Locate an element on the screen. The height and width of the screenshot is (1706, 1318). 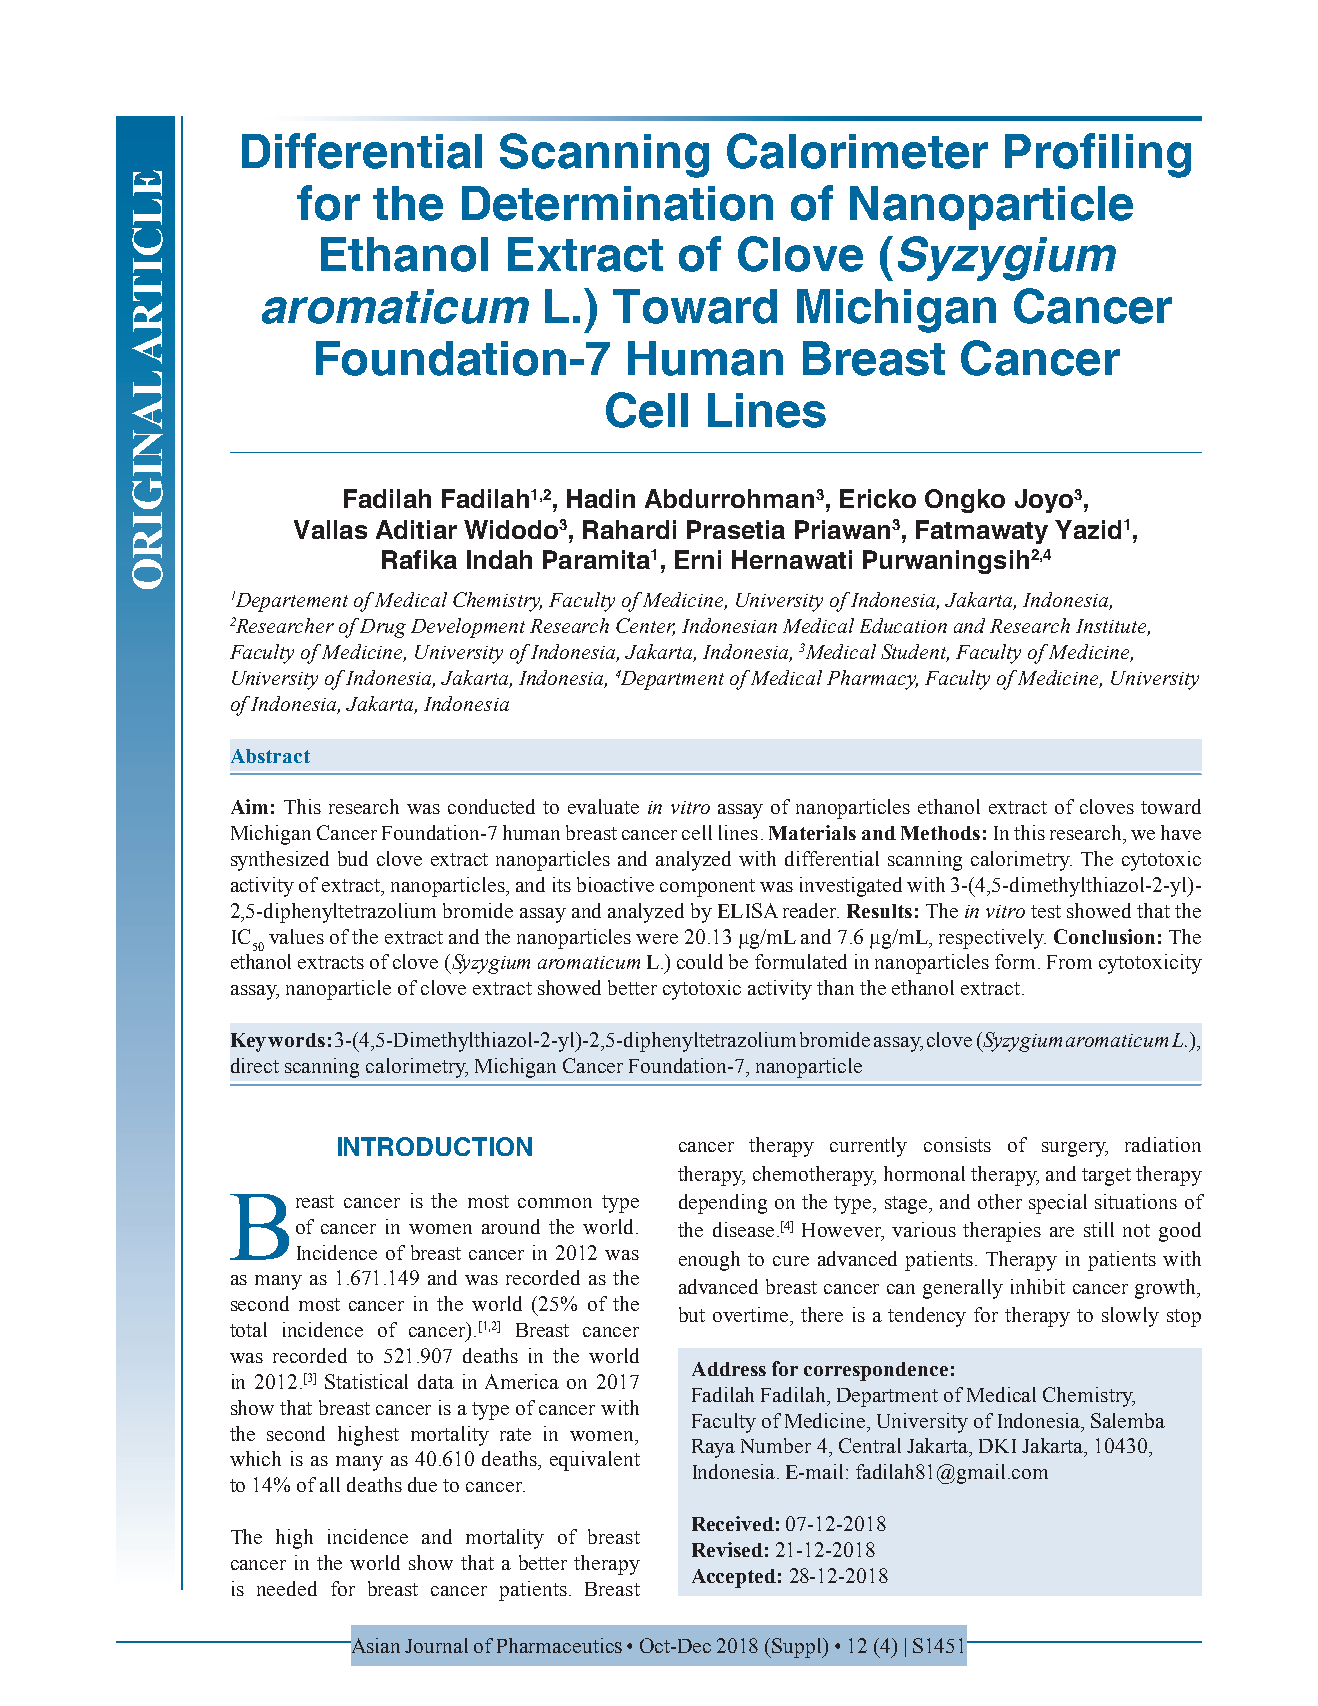
Profiling is located at coordinates (1098, 155).
